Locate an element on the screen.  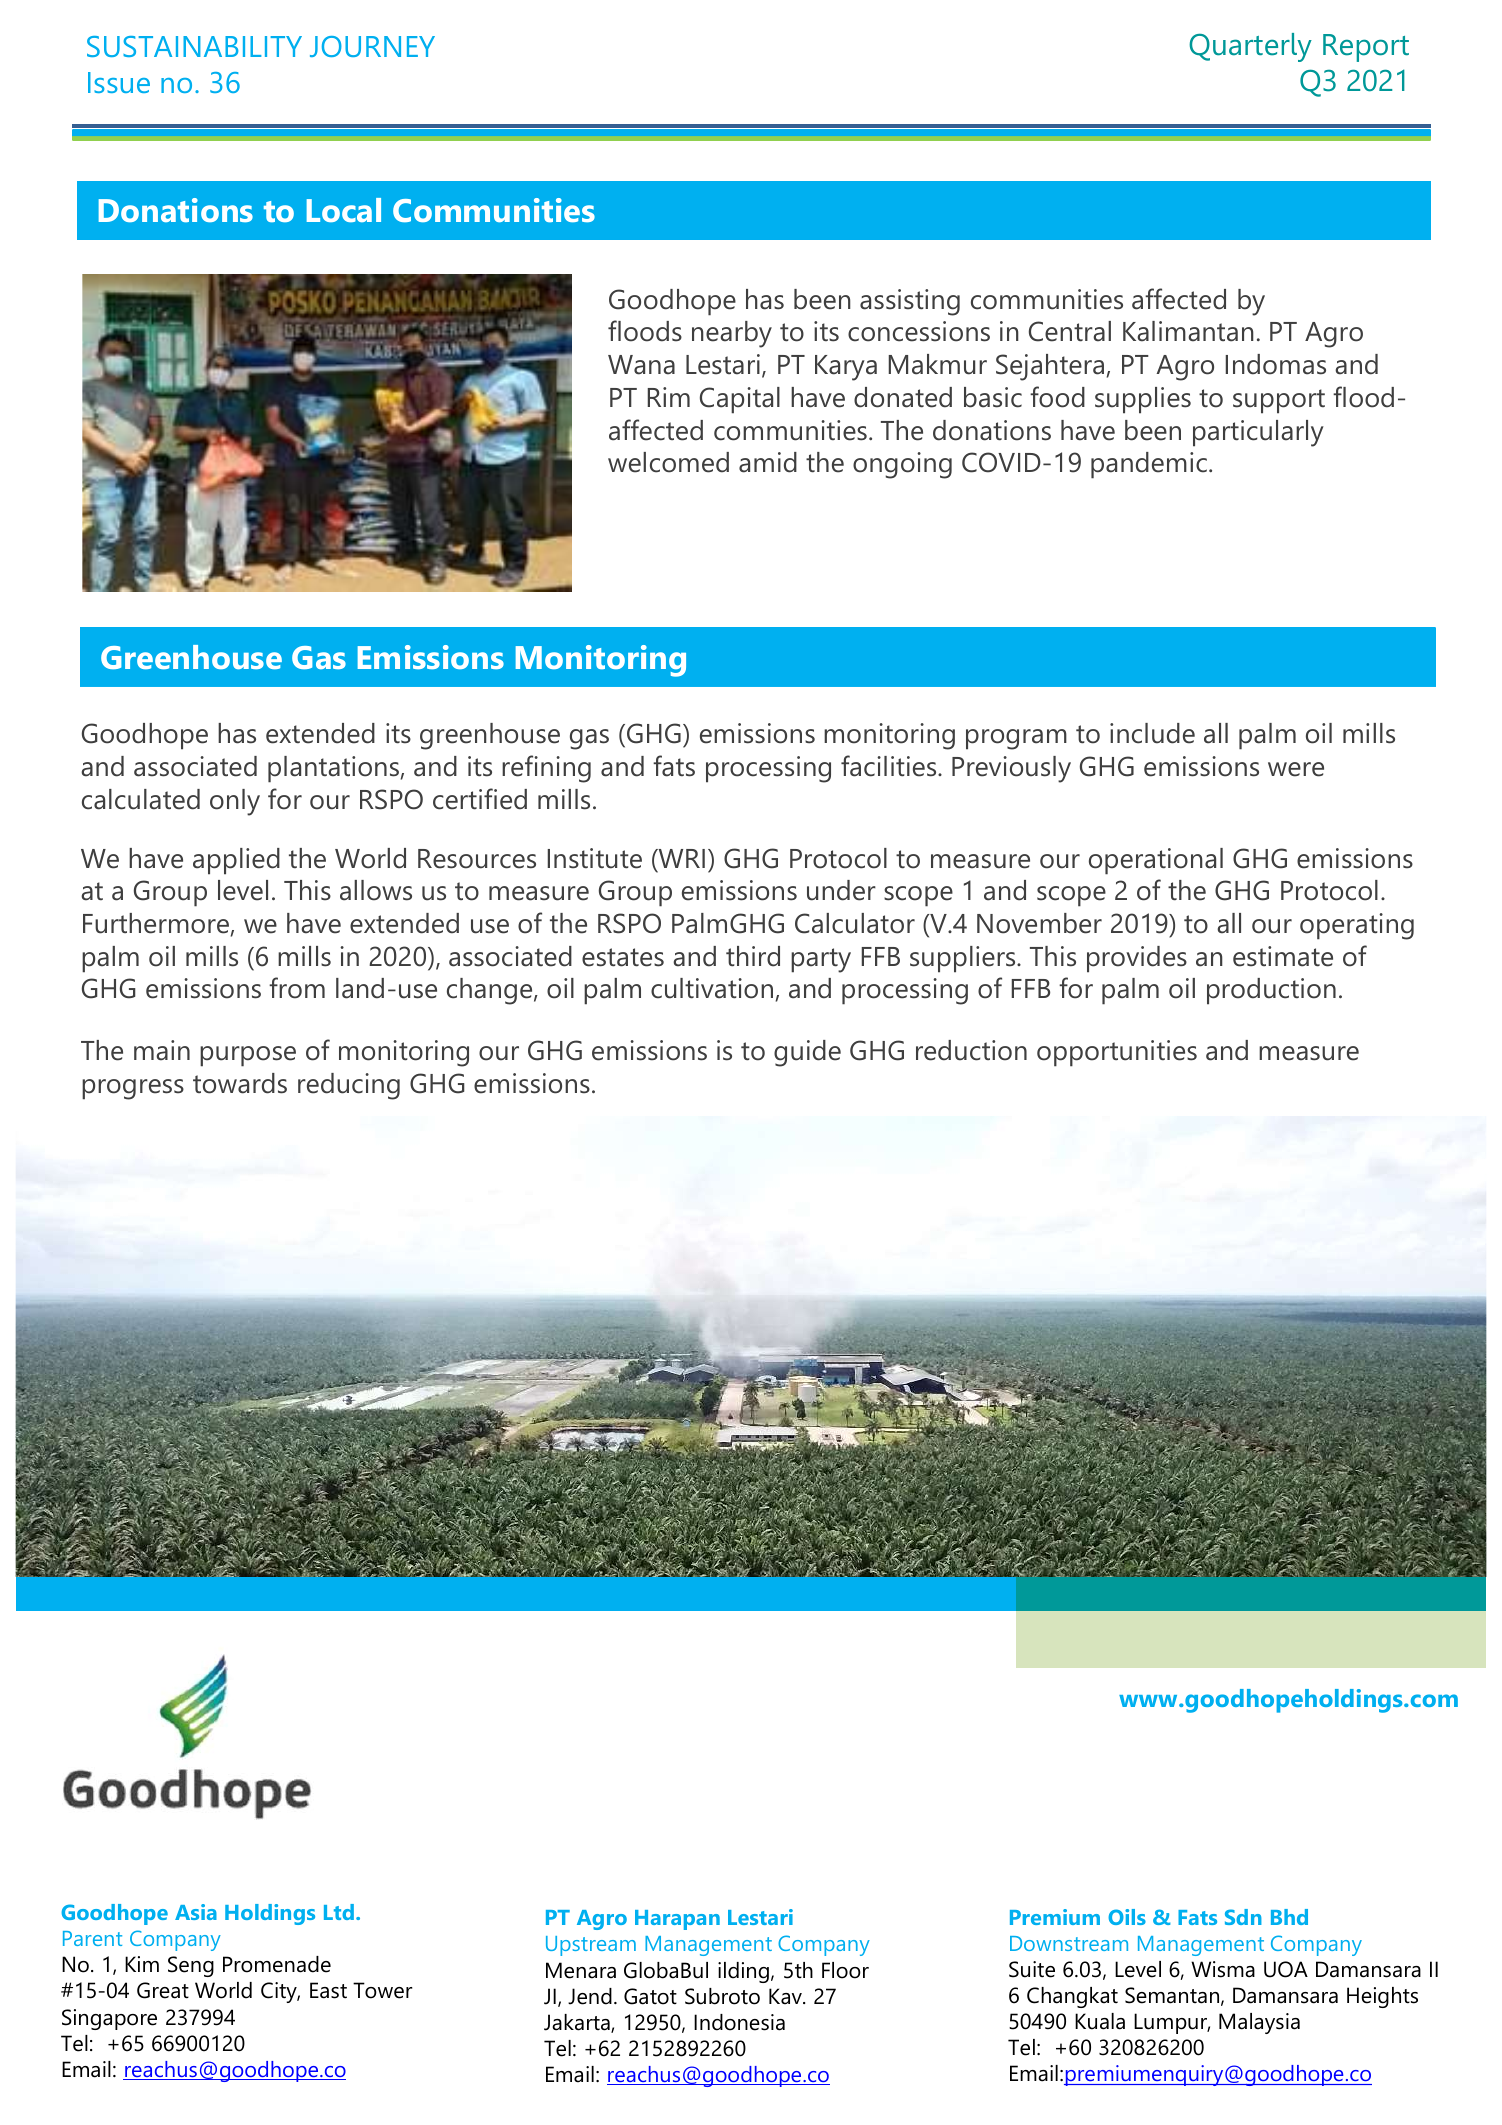
guide is located at coordinates (807, 1053).
